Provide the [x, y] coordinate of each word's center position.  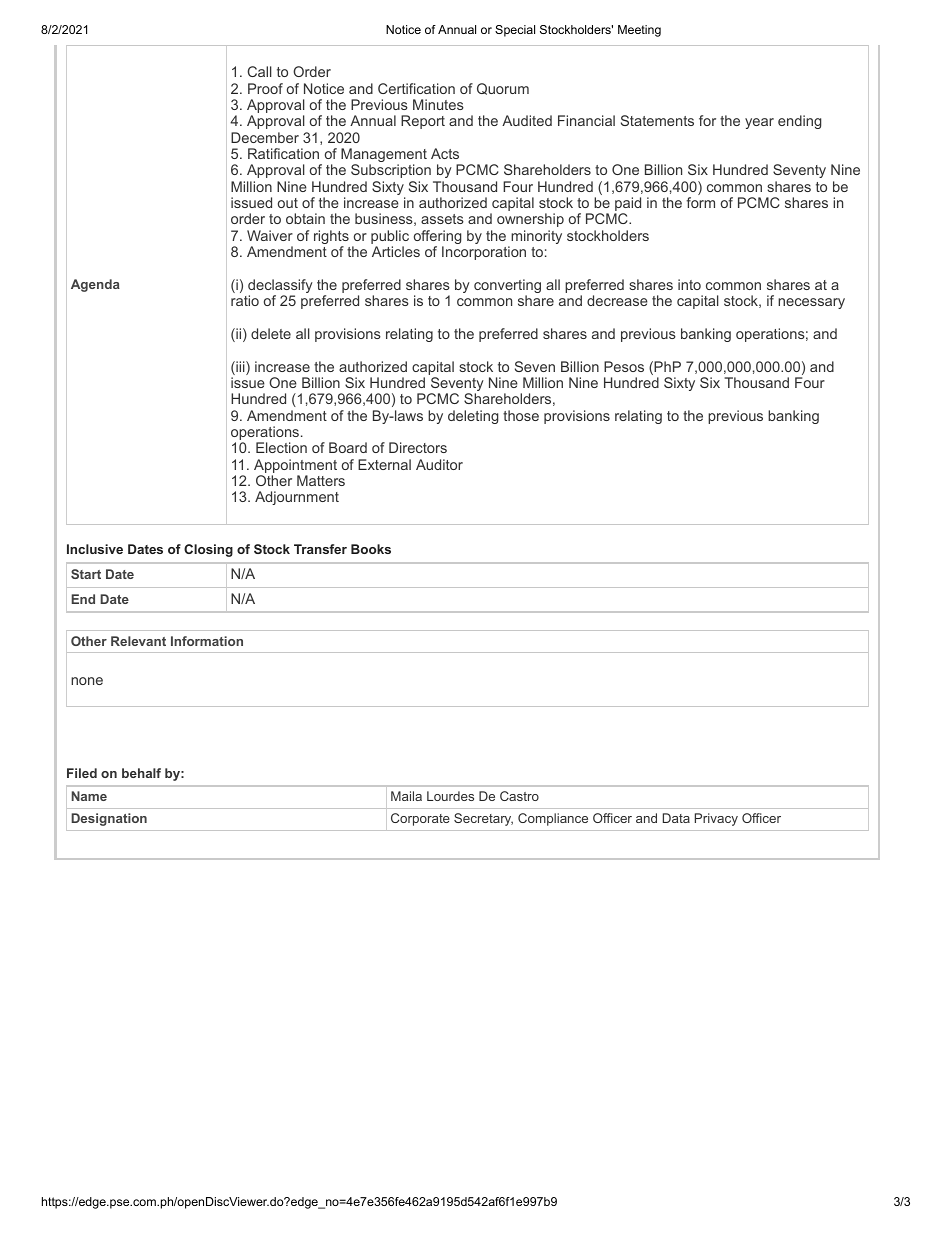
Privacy [716, 819]
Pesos [624, 366]
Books [371, 549]
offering [437, 238]
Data [676, 818]
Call [259, 71]
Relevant [138, 641]
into [689, 284]
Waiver [270, 235]
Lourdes [450, 796]
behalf [141, 773]
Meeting [639, 31]
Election [281, 447]
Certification [416, 88]
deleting [473, 417]
